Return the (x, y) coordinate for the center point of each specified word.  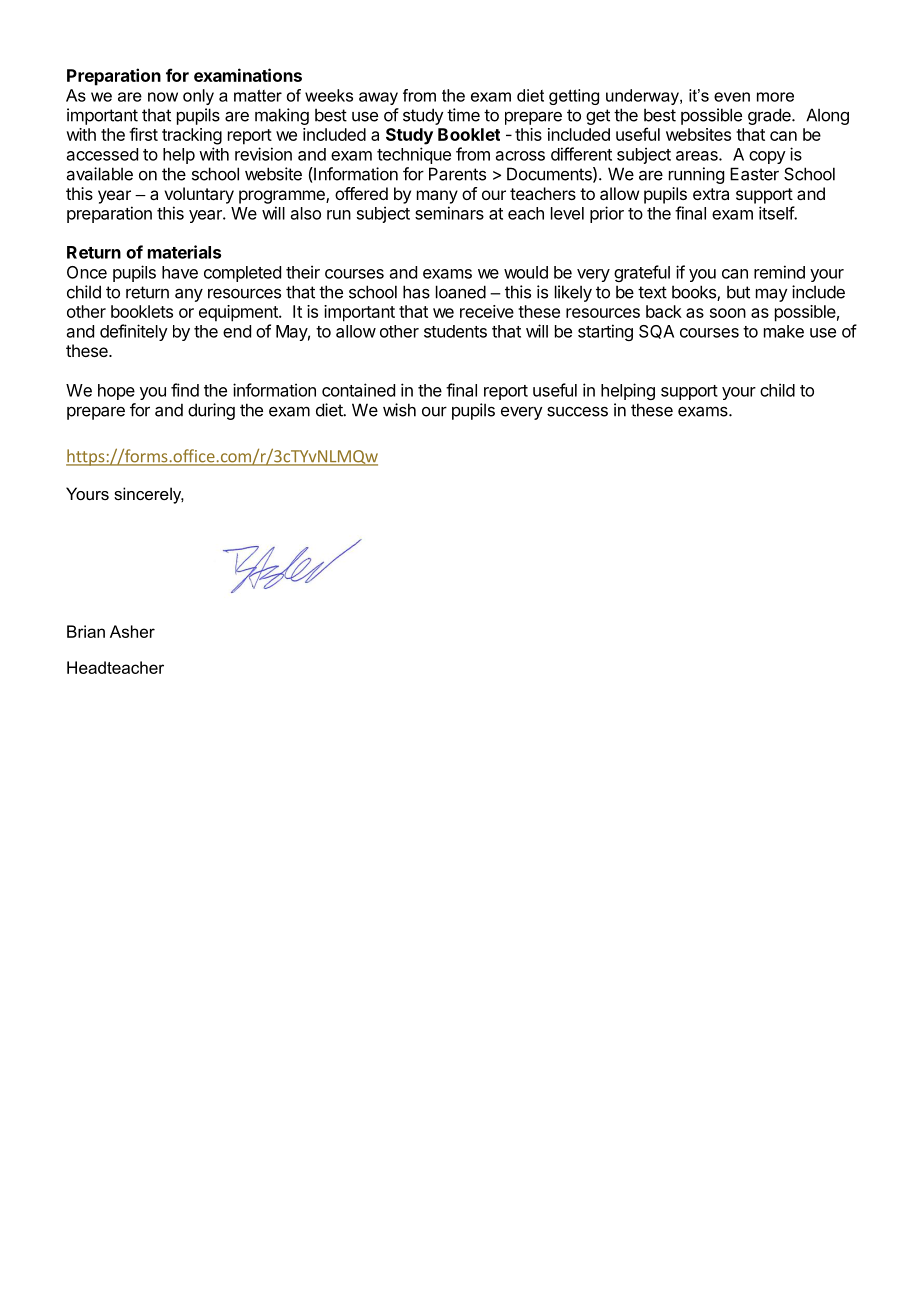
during (211, 411)
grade (770, 116)
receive (487, 311)
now (163, 97)
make (784, 331)
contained (358, 390)
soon (728, 313)
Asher (132, 631)
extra (711, 194)
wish (399, 410)
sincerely (149, 495)
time (463, 115)
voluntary (199, 195)
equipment (239, 313)
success (577, 411)
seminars (449, 213)
